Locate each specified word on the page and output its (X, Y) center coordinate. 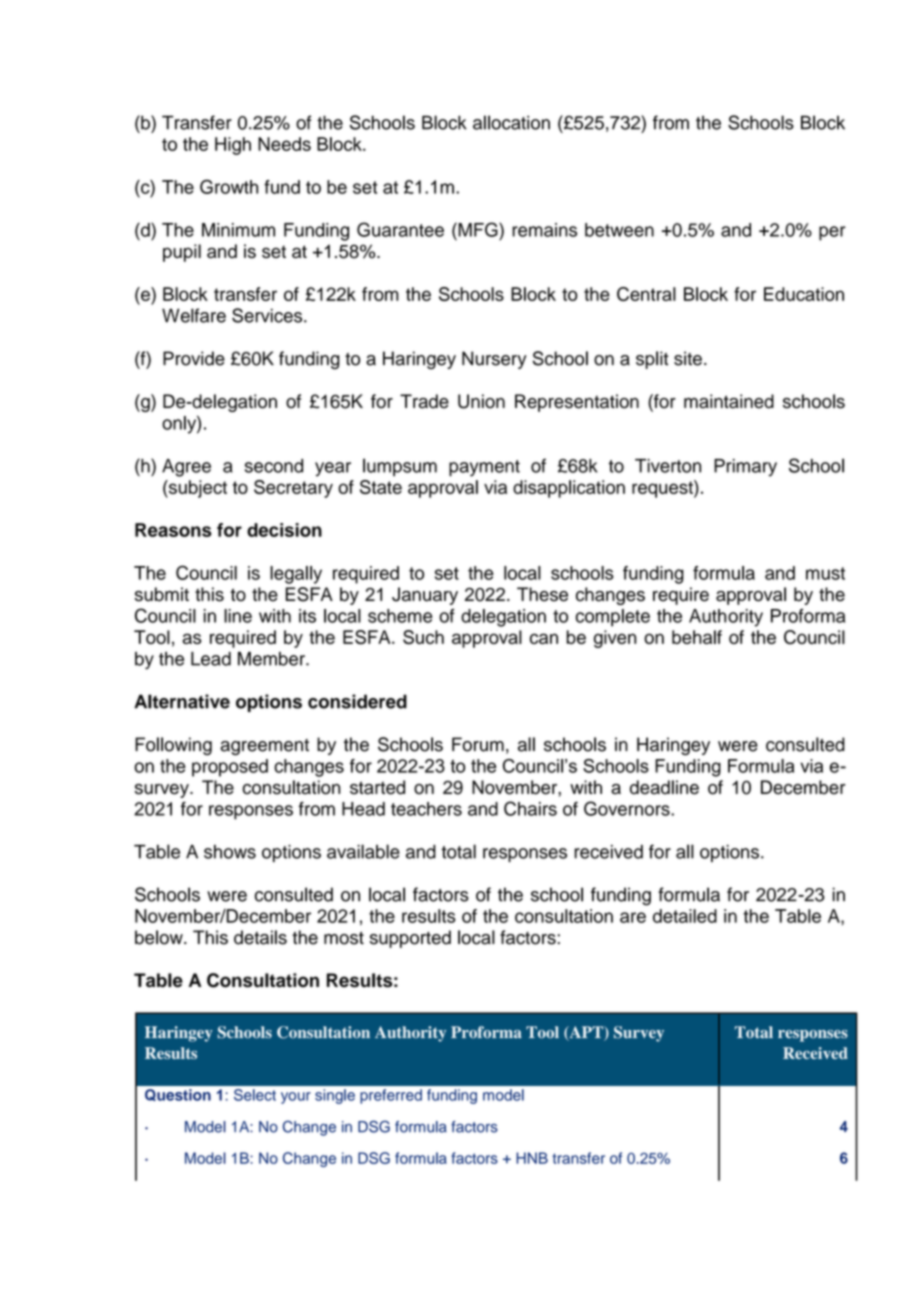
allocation (511, 122)
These (542, 594)
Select (255, 1095)
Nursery (494, 360)
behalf (697, 637)
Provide (194, 358)
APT (586, 1033)
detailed (685, 916)
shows (230, 852)
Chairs (530, 808)
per (832, 233)
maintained (729, 401)
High (233, 146)
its (307, 616)
